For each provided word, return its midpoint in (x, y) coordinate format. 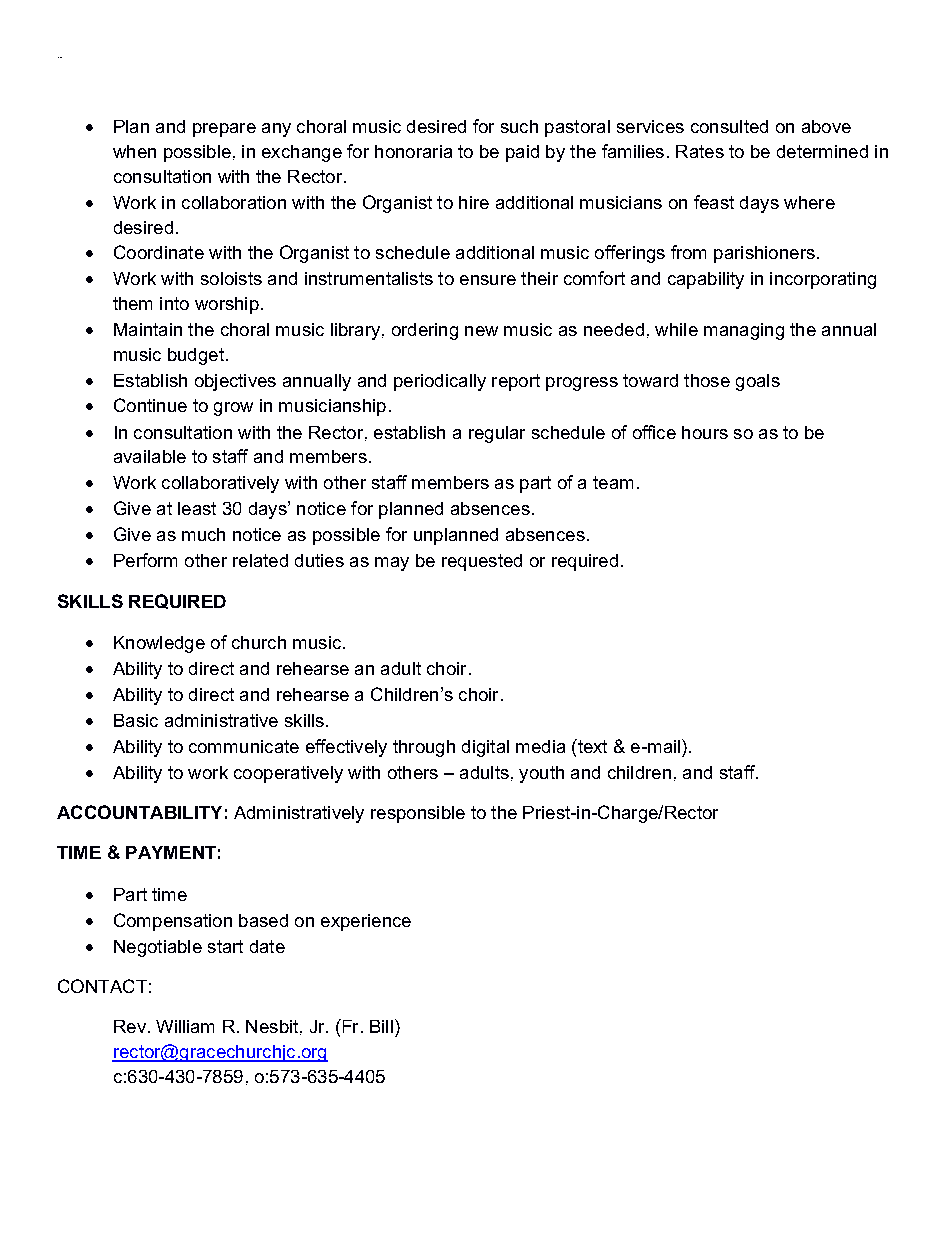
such (519, 126)
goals (758, 382)
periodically (440, 382)
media (540, 746)
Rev (130, 1026)
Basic (136, 720)
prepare (224, 130)
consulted (729, 126)
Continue (150, 405)
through (424, 748)
